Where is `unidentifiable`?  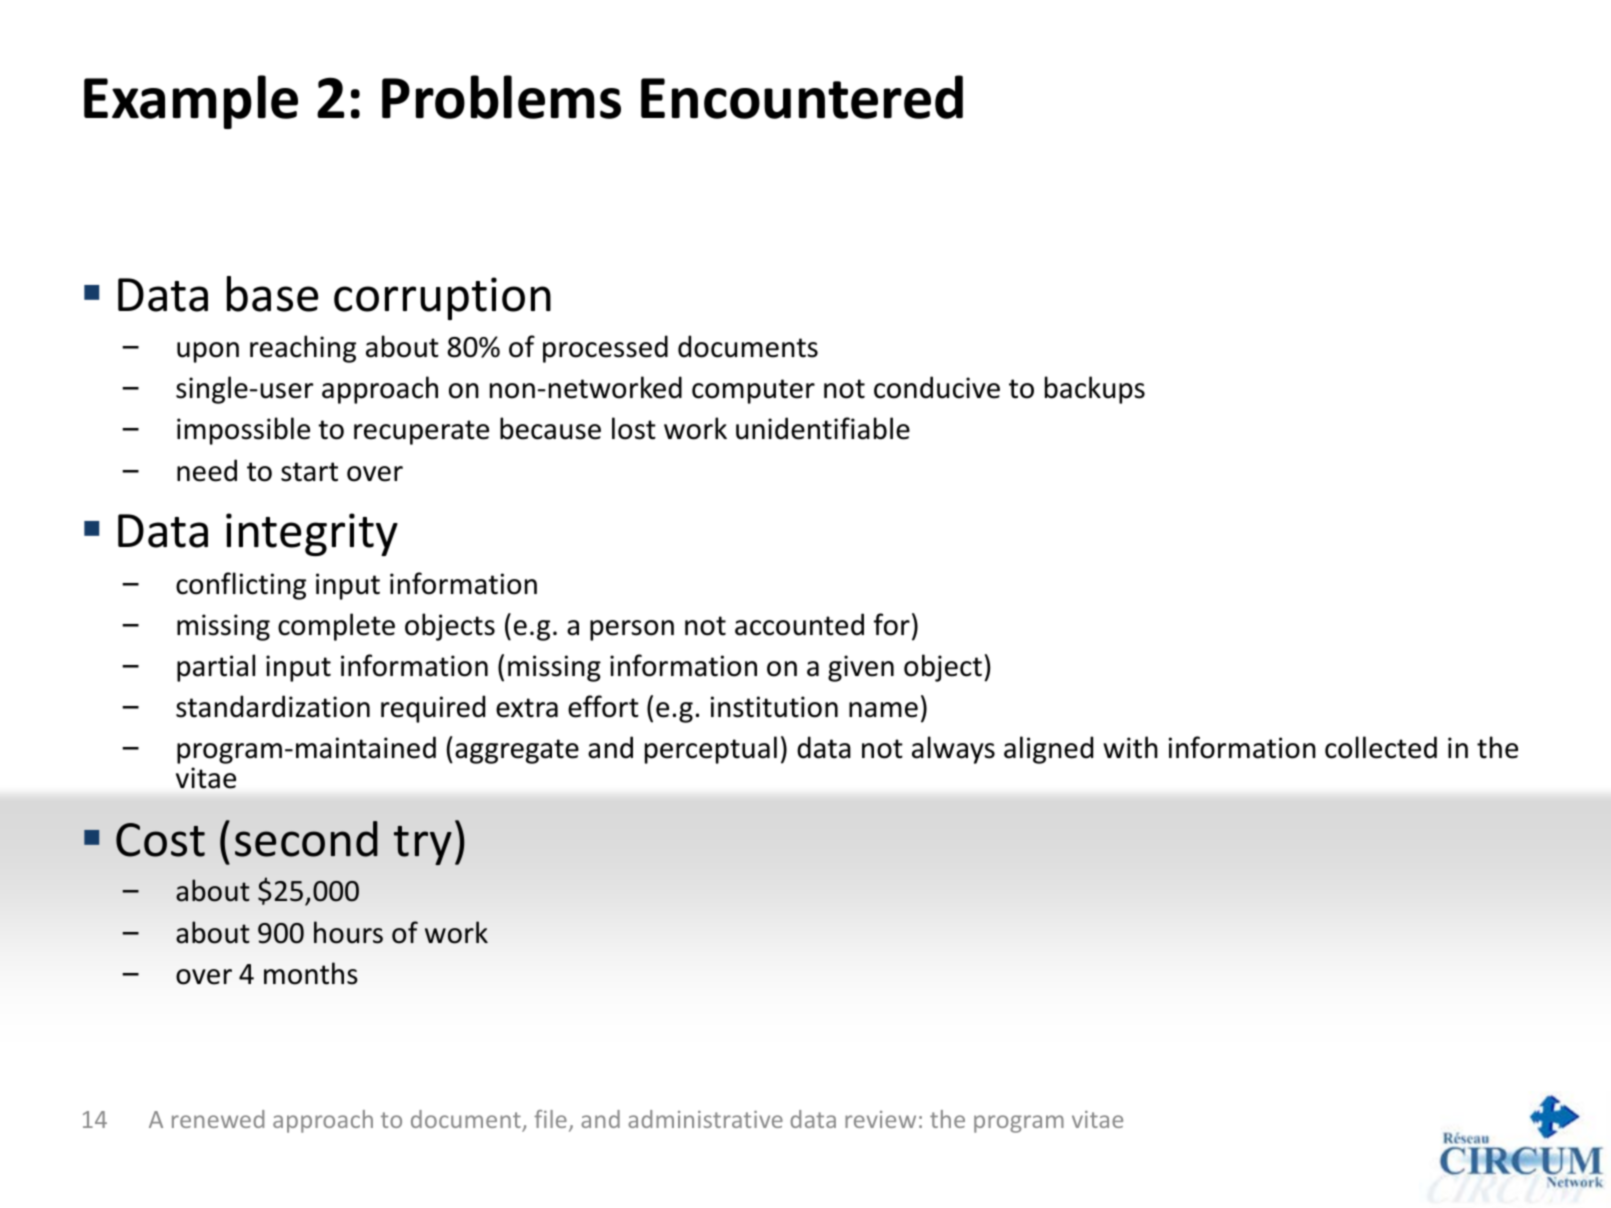
unidentifiable is located at coordinates (823, 428).
